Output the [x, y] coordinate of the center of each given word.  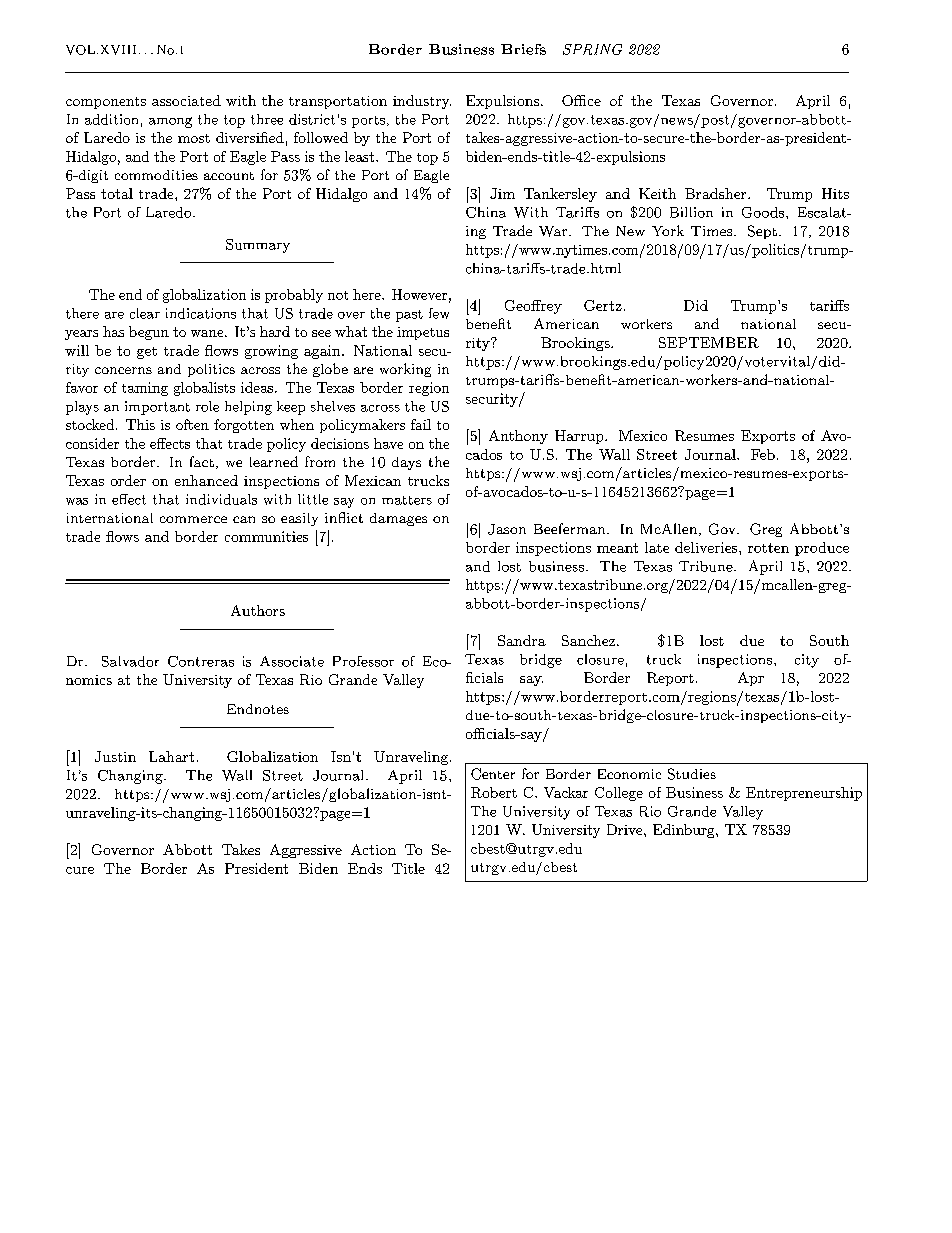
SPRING [592, 49]
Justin [115, 756]
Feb [763, 454]
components [106, 103]
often [192, 424]
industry [422, 102]
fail [421, 424]
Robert [494, 792]
